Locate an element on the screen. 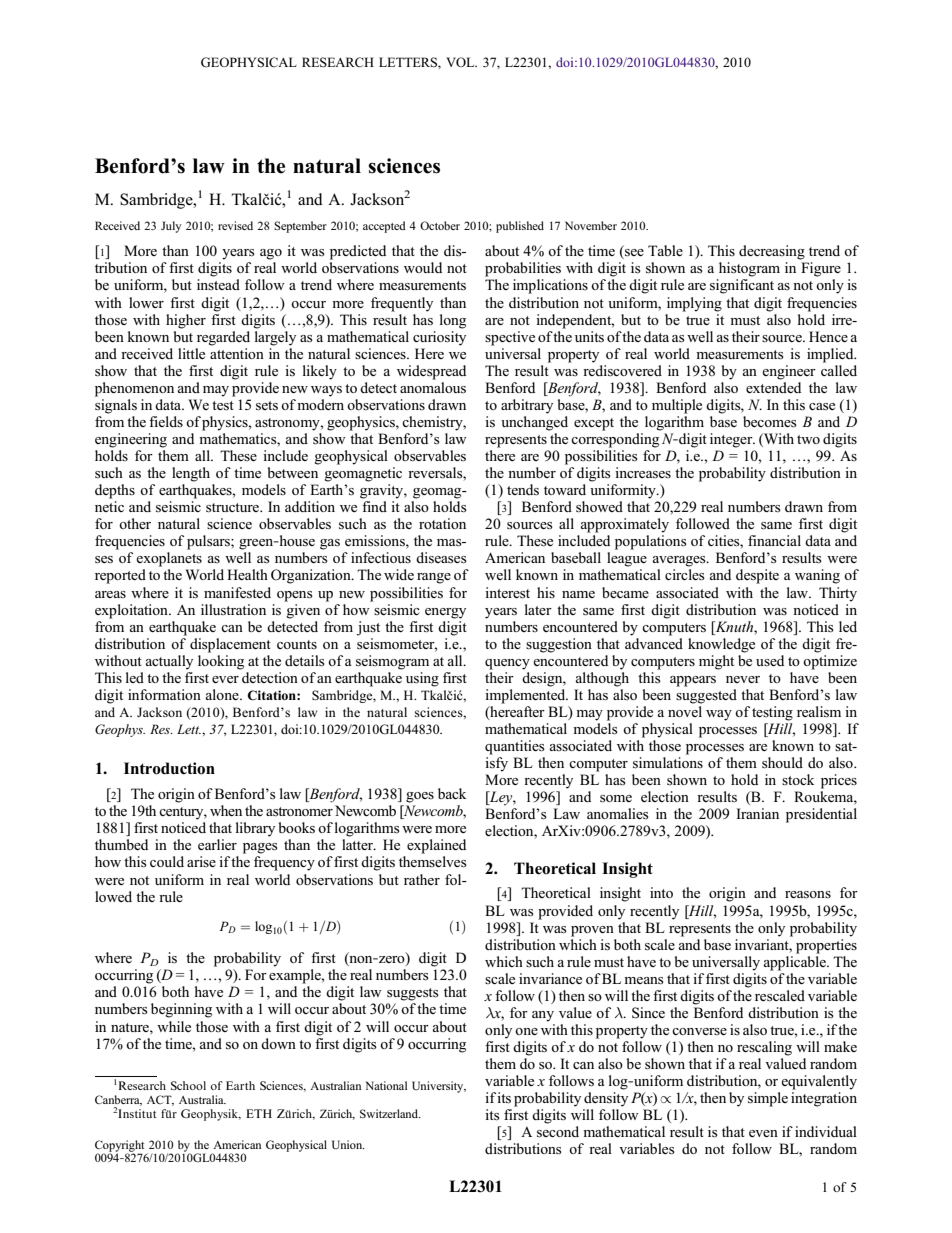 This screenshot has width=952, height=1233. decreasing is located at coordinates (772, 252).
